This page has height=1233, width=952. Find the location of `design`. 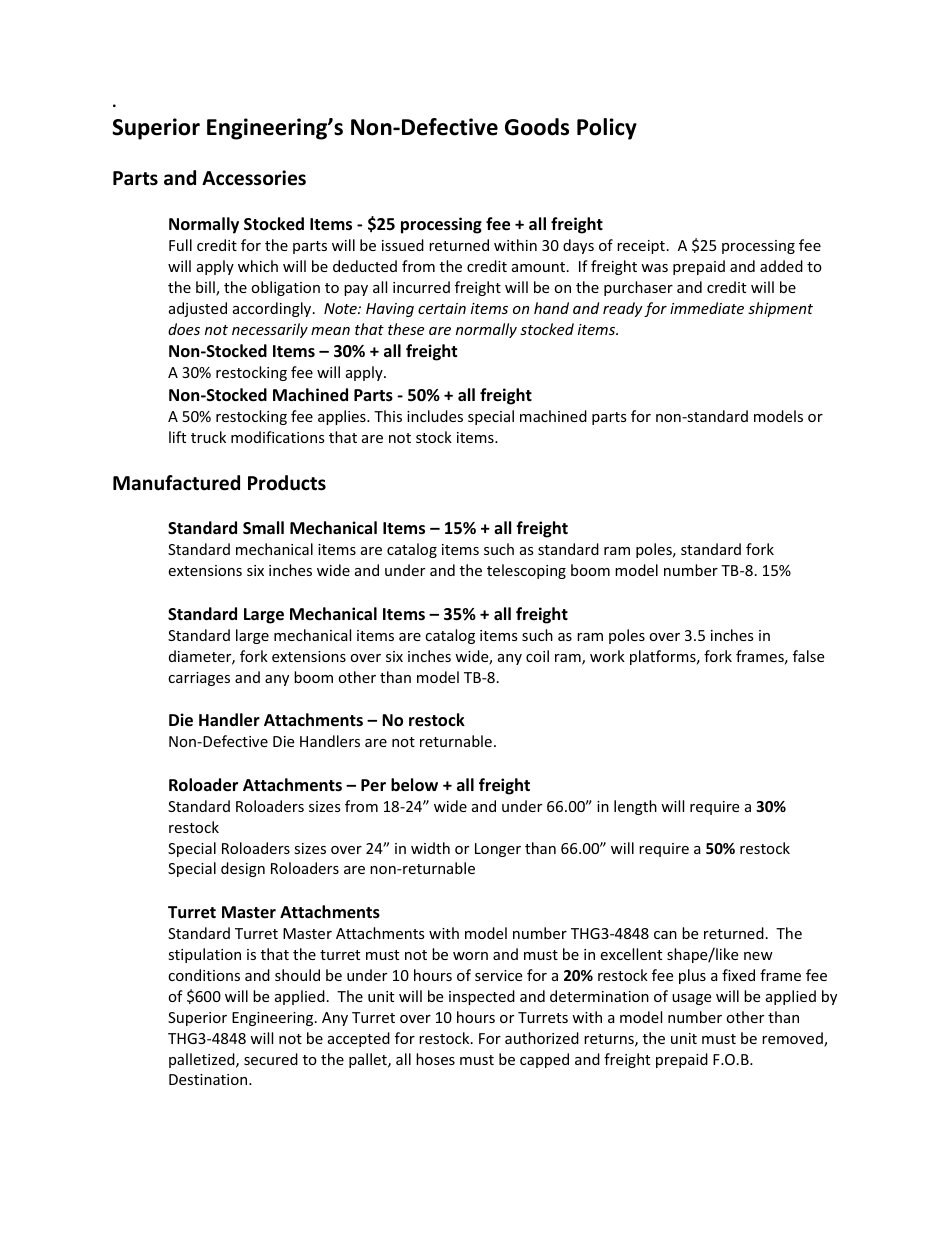

design is located at coordinates (243, 869).
